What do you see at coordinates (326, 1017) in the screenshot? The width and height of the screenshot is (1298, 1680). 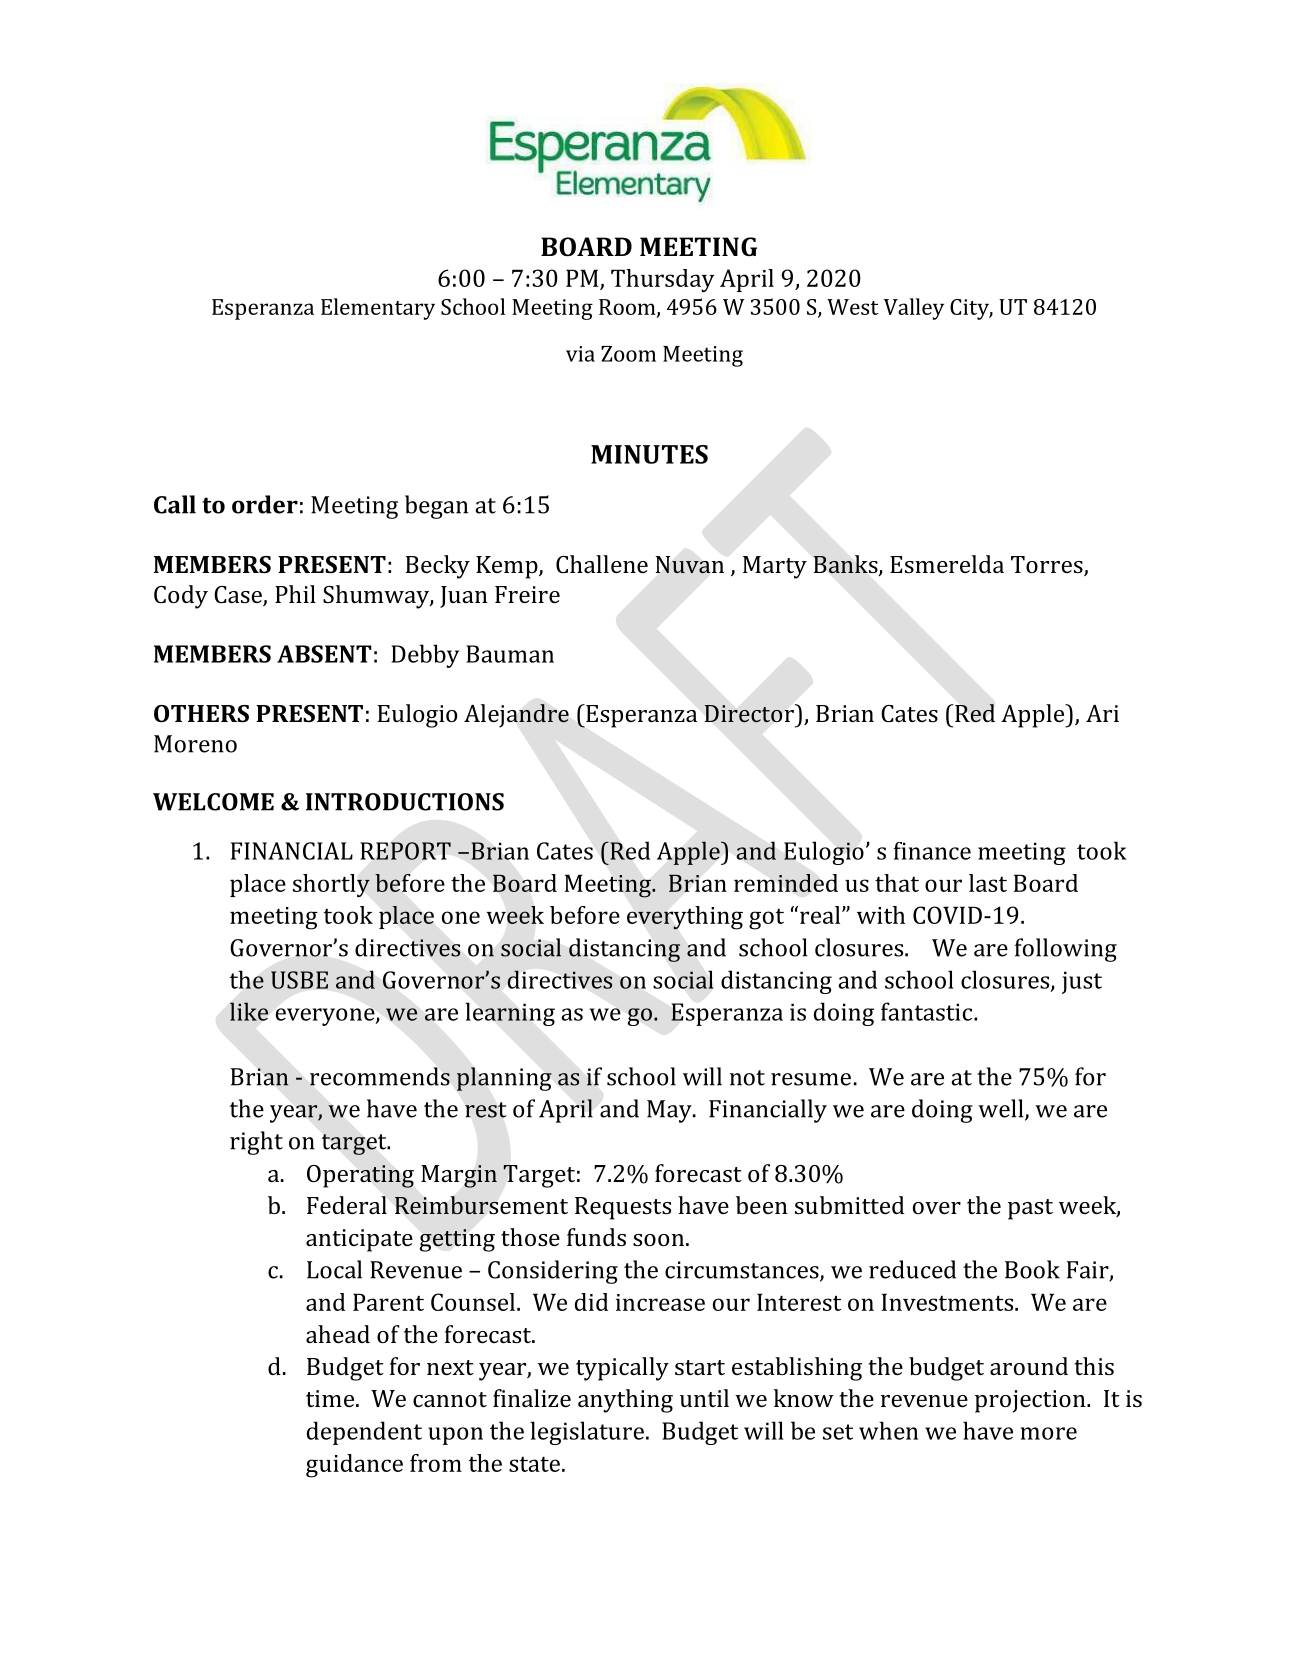 I see `everyone` at bounding box center [326, 1017].
